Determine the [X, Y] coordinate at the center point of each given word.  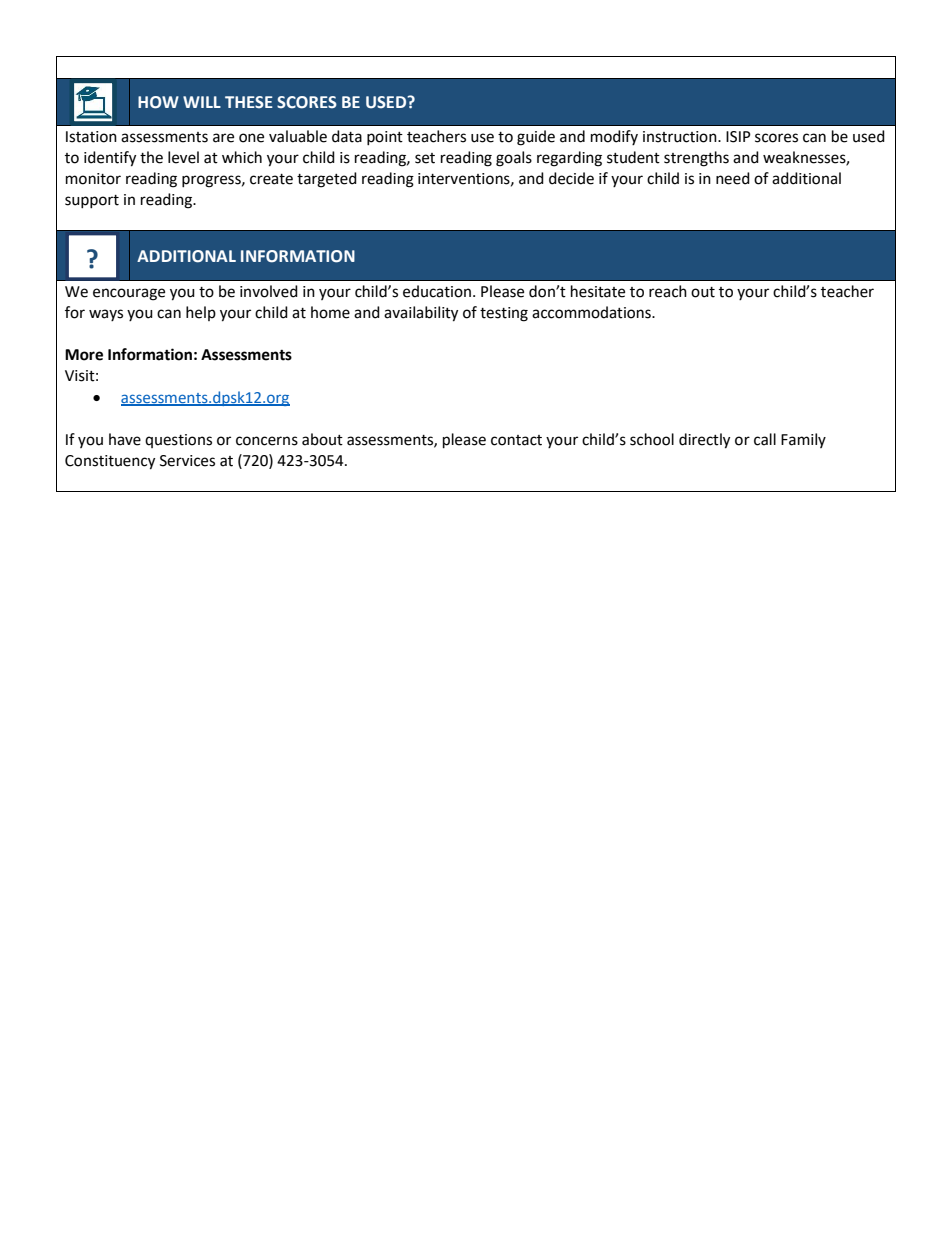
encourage [129, 294]
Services [187, 461]
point [385, 138]
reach [668, 291]
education [438, 291]
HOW [158, 102]
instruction [681, 137]
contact [516, 440]
